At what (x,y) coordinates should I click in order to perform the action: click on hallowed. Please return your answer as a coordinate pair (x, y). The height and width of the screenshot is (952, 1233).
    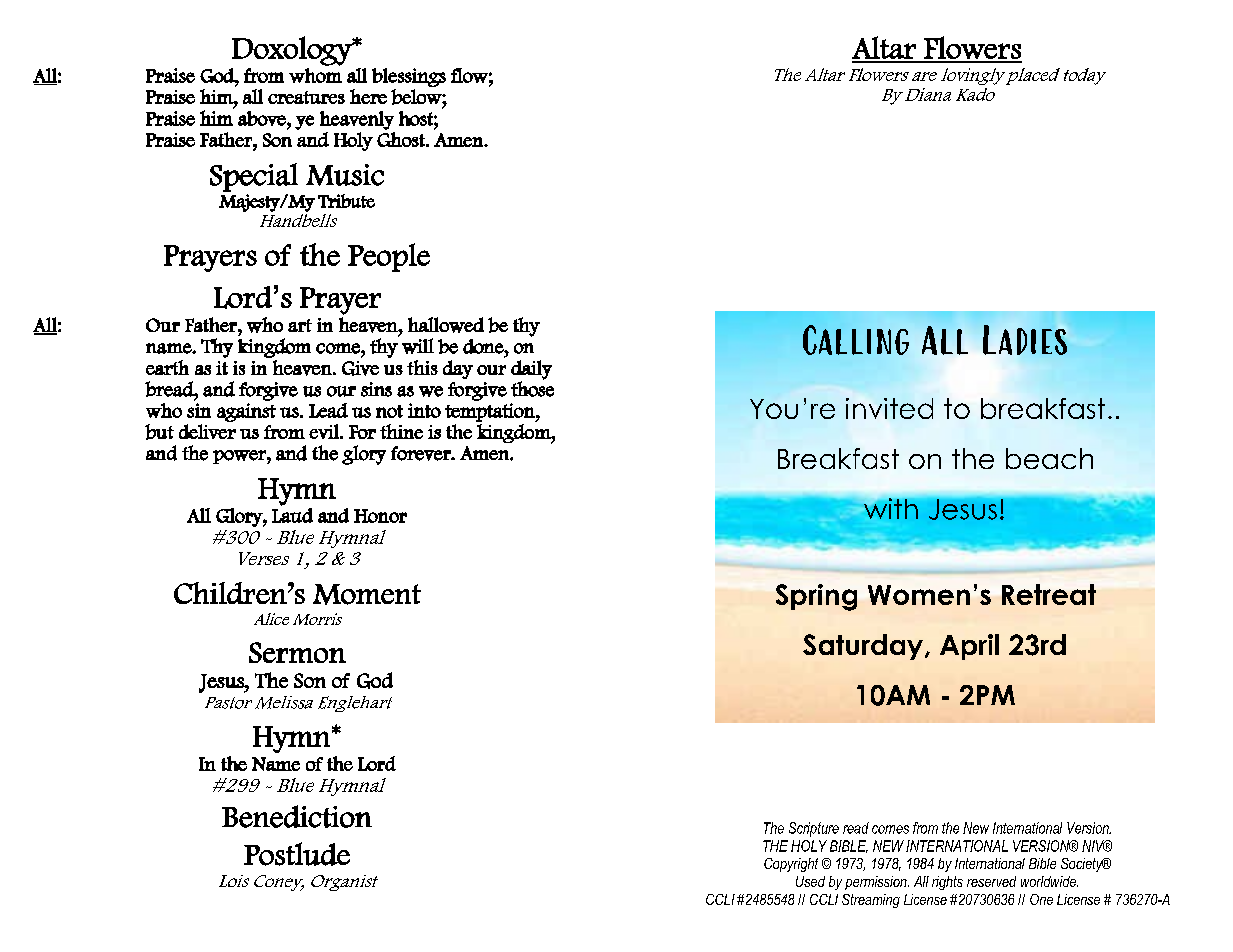
    Looking at the image, I should click on (446, 325).
